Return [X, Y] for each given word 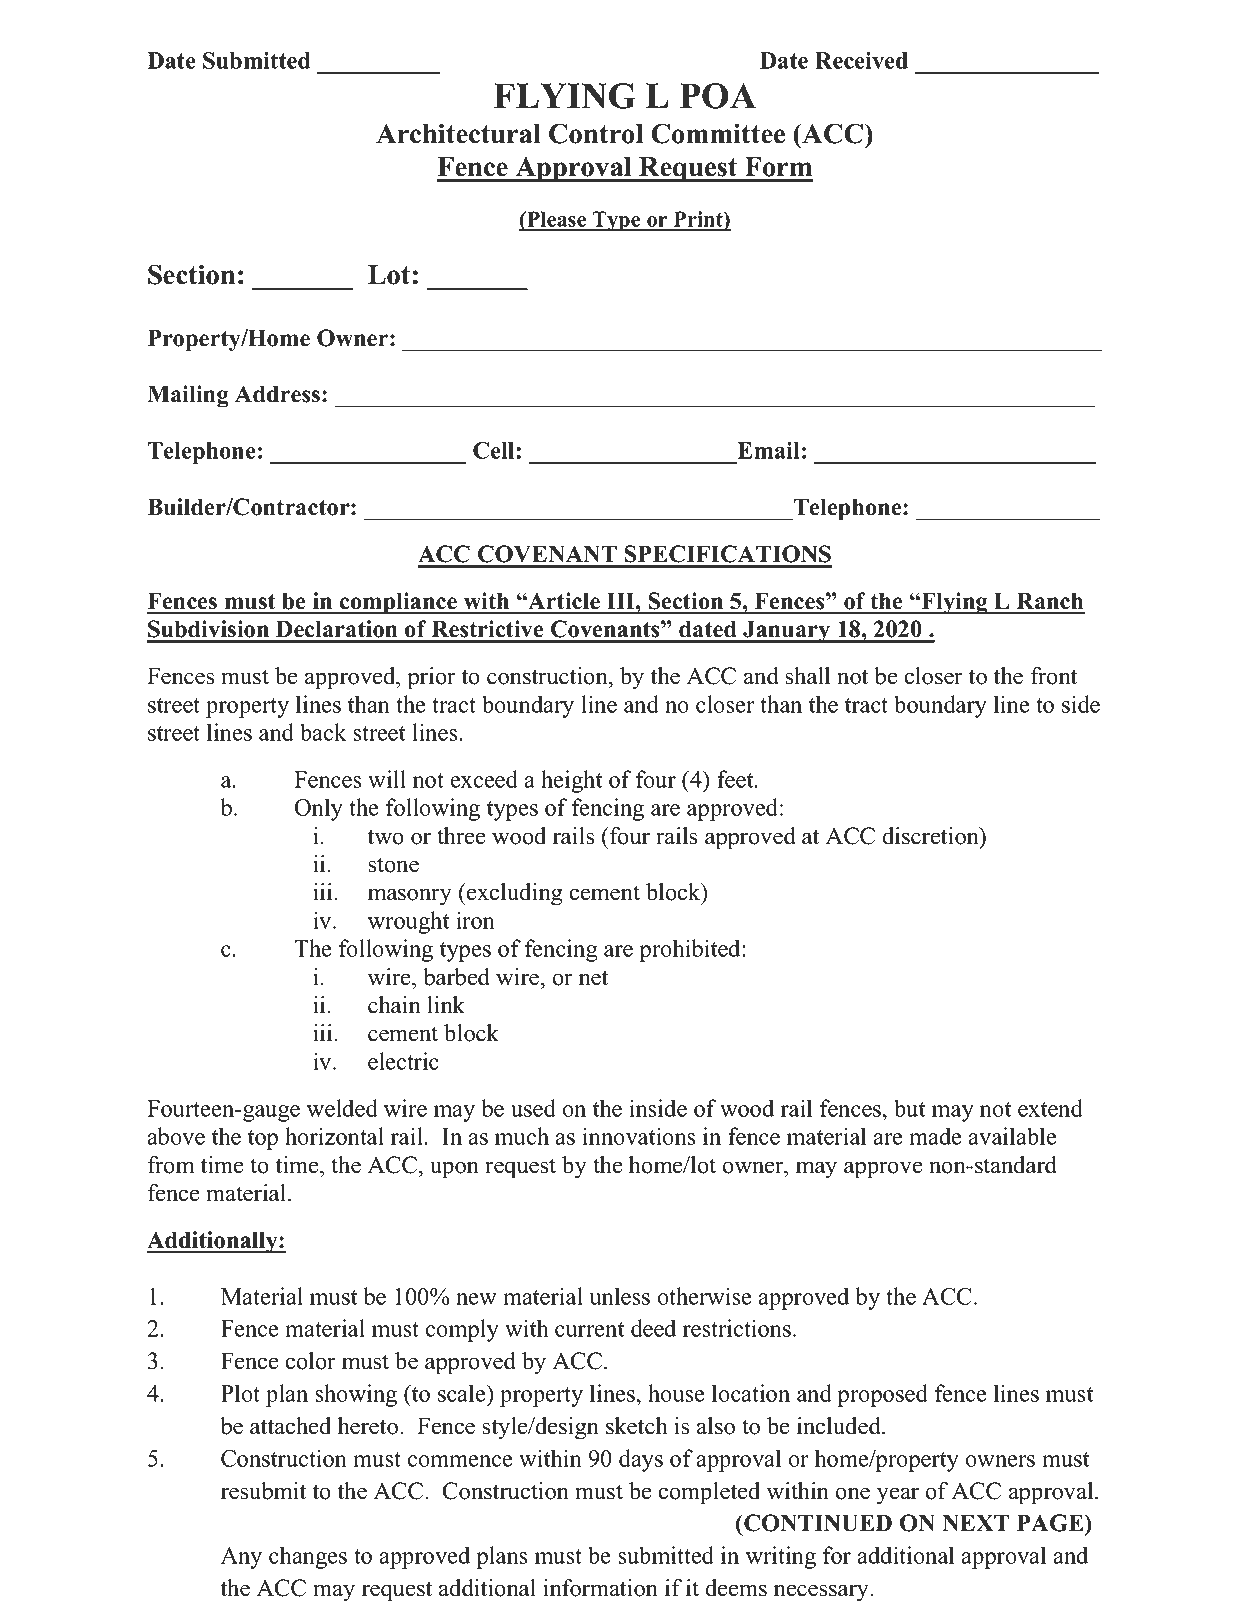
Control [596, 133]
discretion [932, 836]
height [571, 781]
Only [319, 809]
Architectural [458, 133]
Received [861, 60]
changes [308, 1557]
